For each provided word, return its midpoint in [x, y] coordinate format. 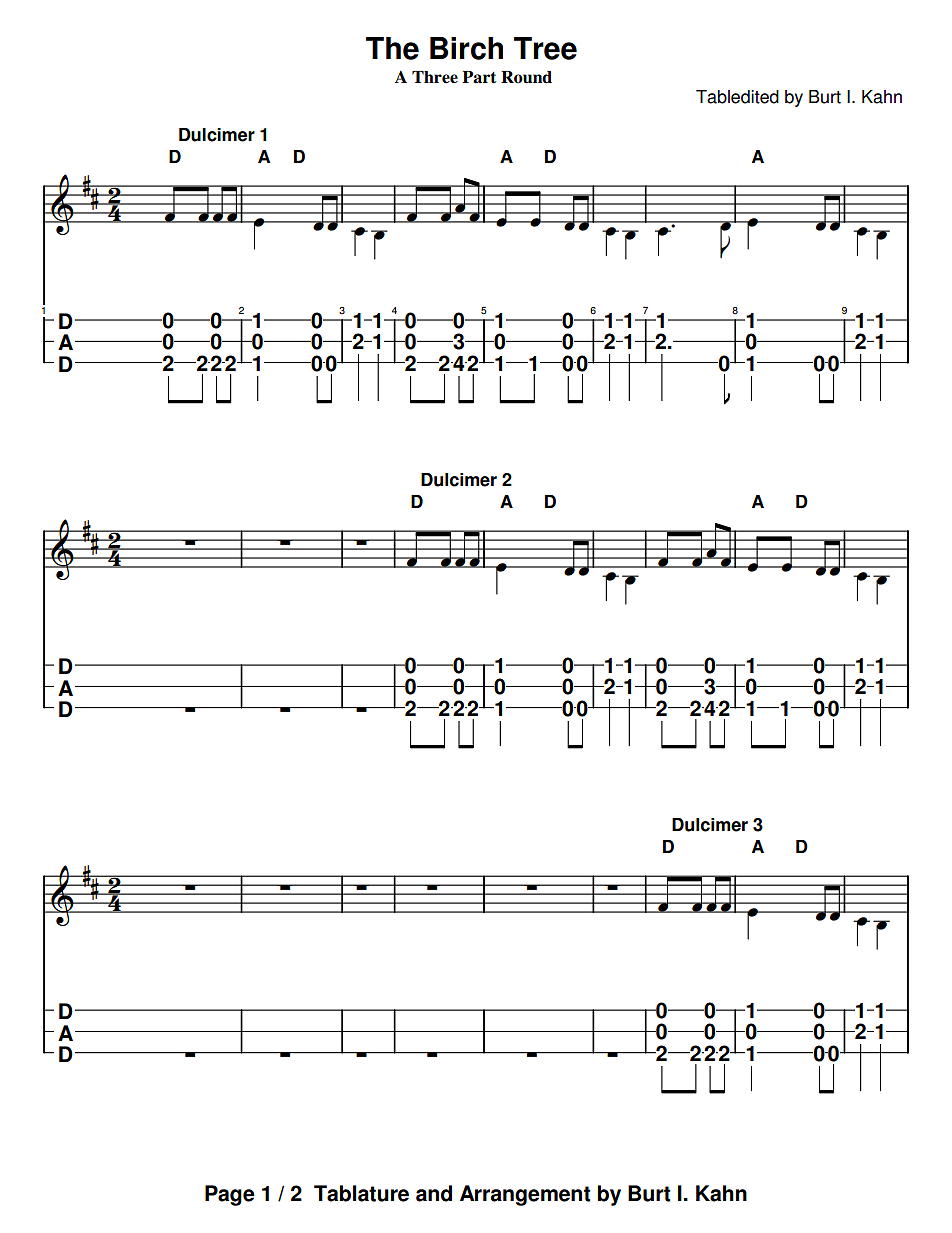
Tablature [361, 1193]
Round [526, 77]
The [392, 48]
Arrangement [525, 1195]
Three [435, 77]
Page [230, 1195]
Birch [466, 48]
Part [479, 77]
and [434, 1193]
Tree [545, 48]
